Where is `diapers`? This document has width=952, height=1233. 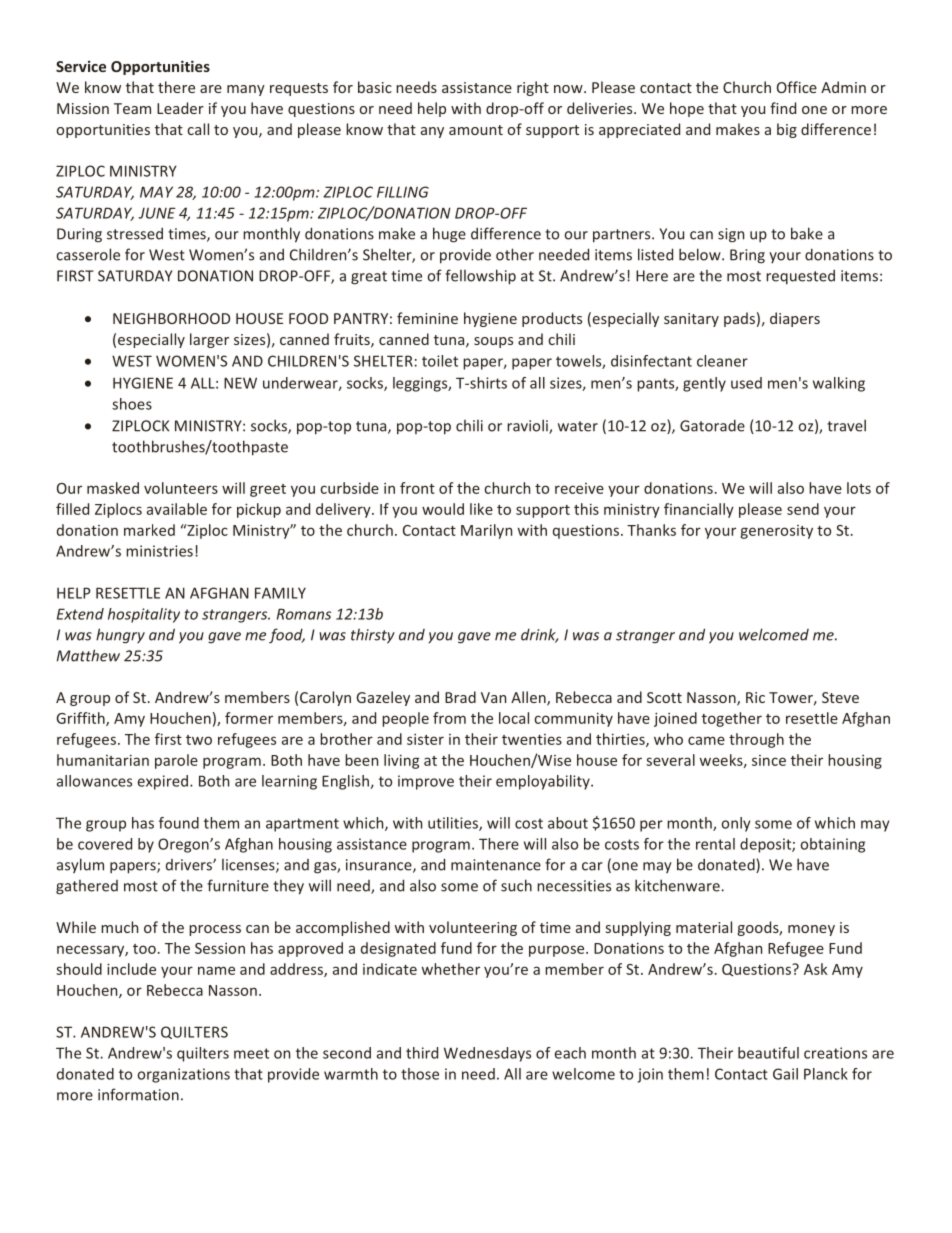 diapers is located at coordinates (795, 319).
